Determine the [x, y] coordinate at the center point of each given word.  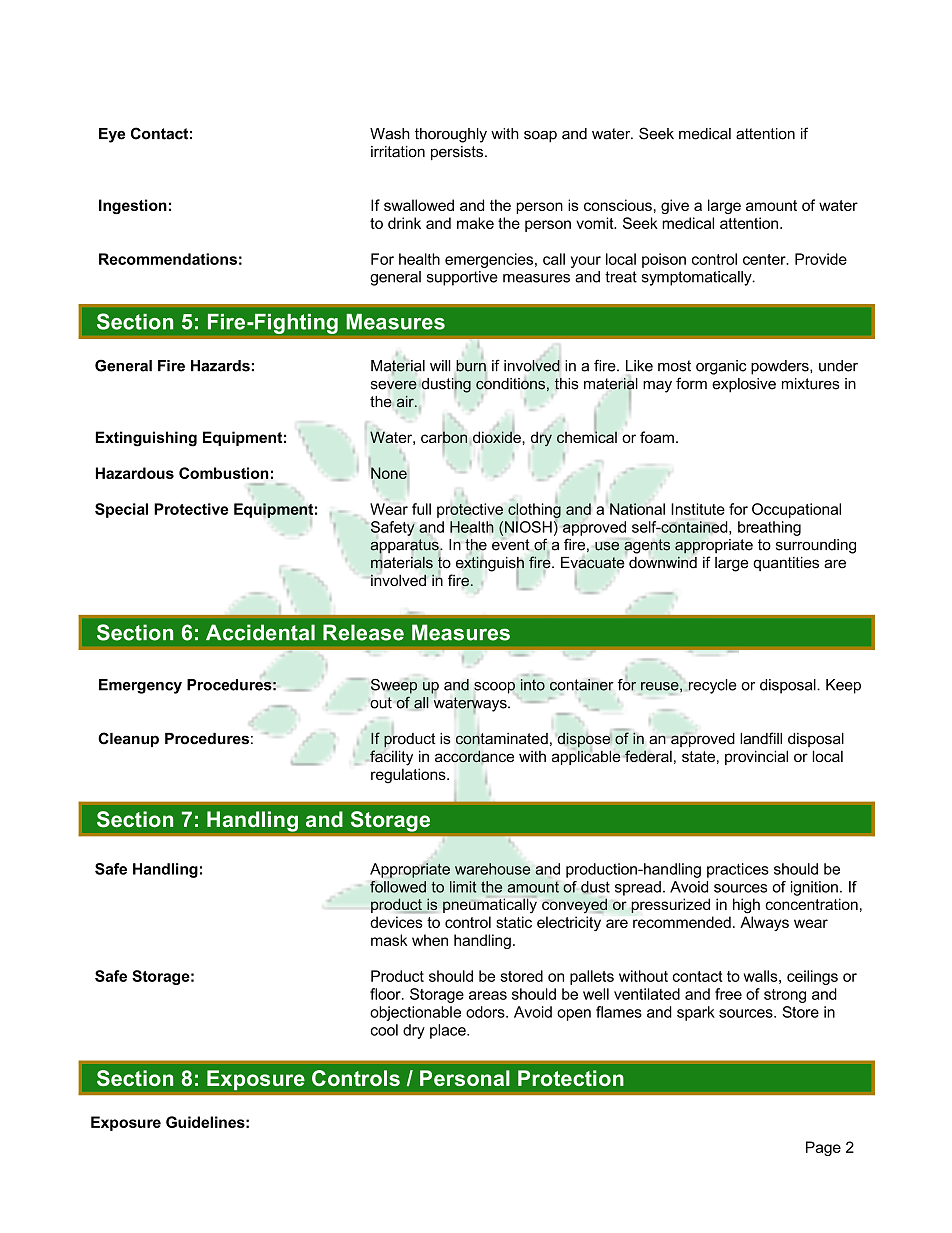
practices [738, 870]
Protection [571, 1078]
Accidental [260, 632]
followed [398, 887]
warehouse [492, 869]
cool [384, 1030]
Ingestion [133, 206]
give [675, 206]
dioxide [497, 437]
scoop [494, 688]
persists [458, 153]
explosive [744, 385]
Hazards [220, 366]
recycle [711, 686]
